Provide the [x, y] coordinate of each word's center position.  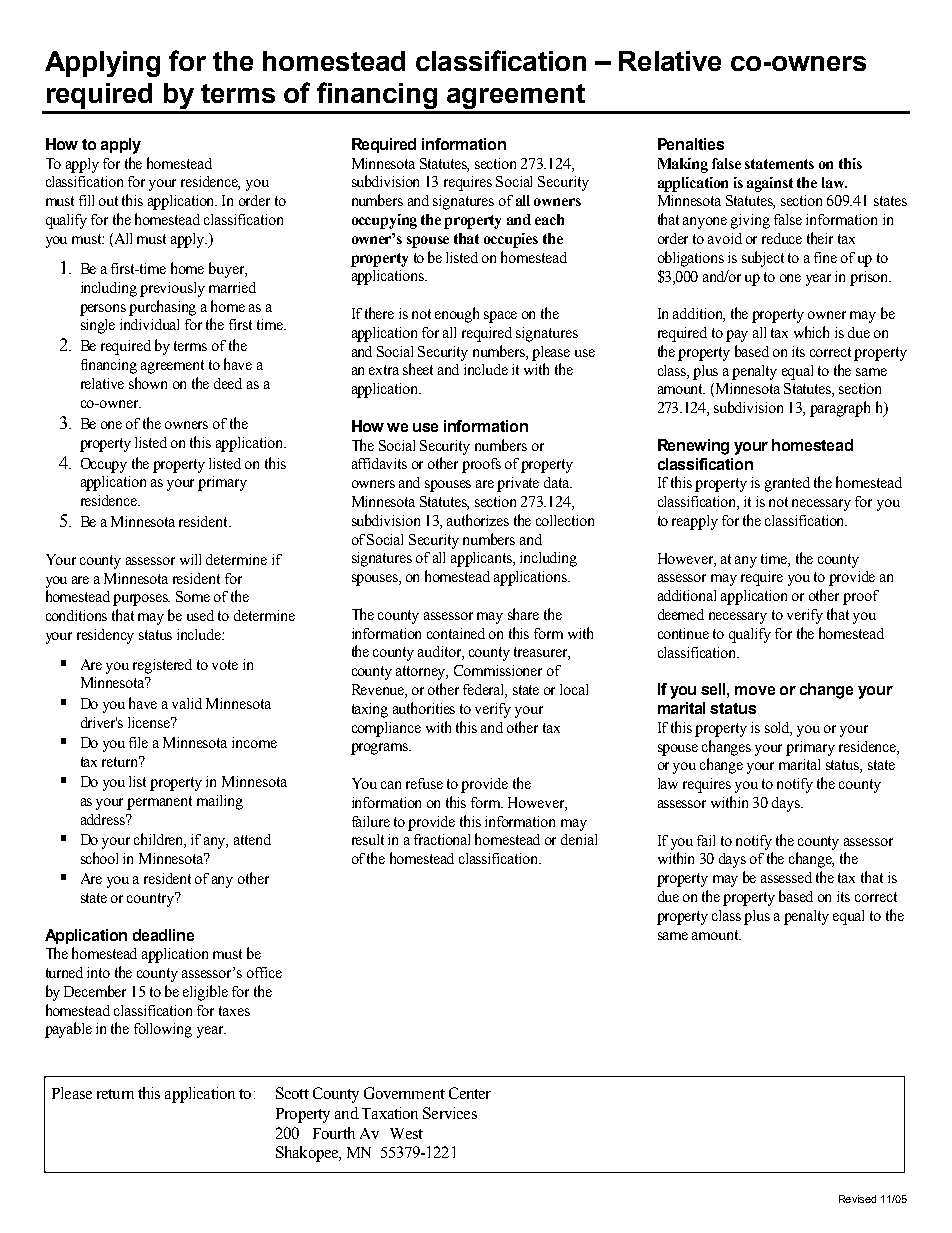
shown [148, 383]
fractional [442, 839]
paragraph [840, 409]
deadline [163, 935]
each [549, 219]
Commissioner [498, 670]
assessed [786, 877]
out [108, 201]
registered [162, 666]
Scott [292, 1093]
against [770, 184]
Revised [857, 1199]
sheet [418, 369]
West [406, 1133]
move [755, 690]
